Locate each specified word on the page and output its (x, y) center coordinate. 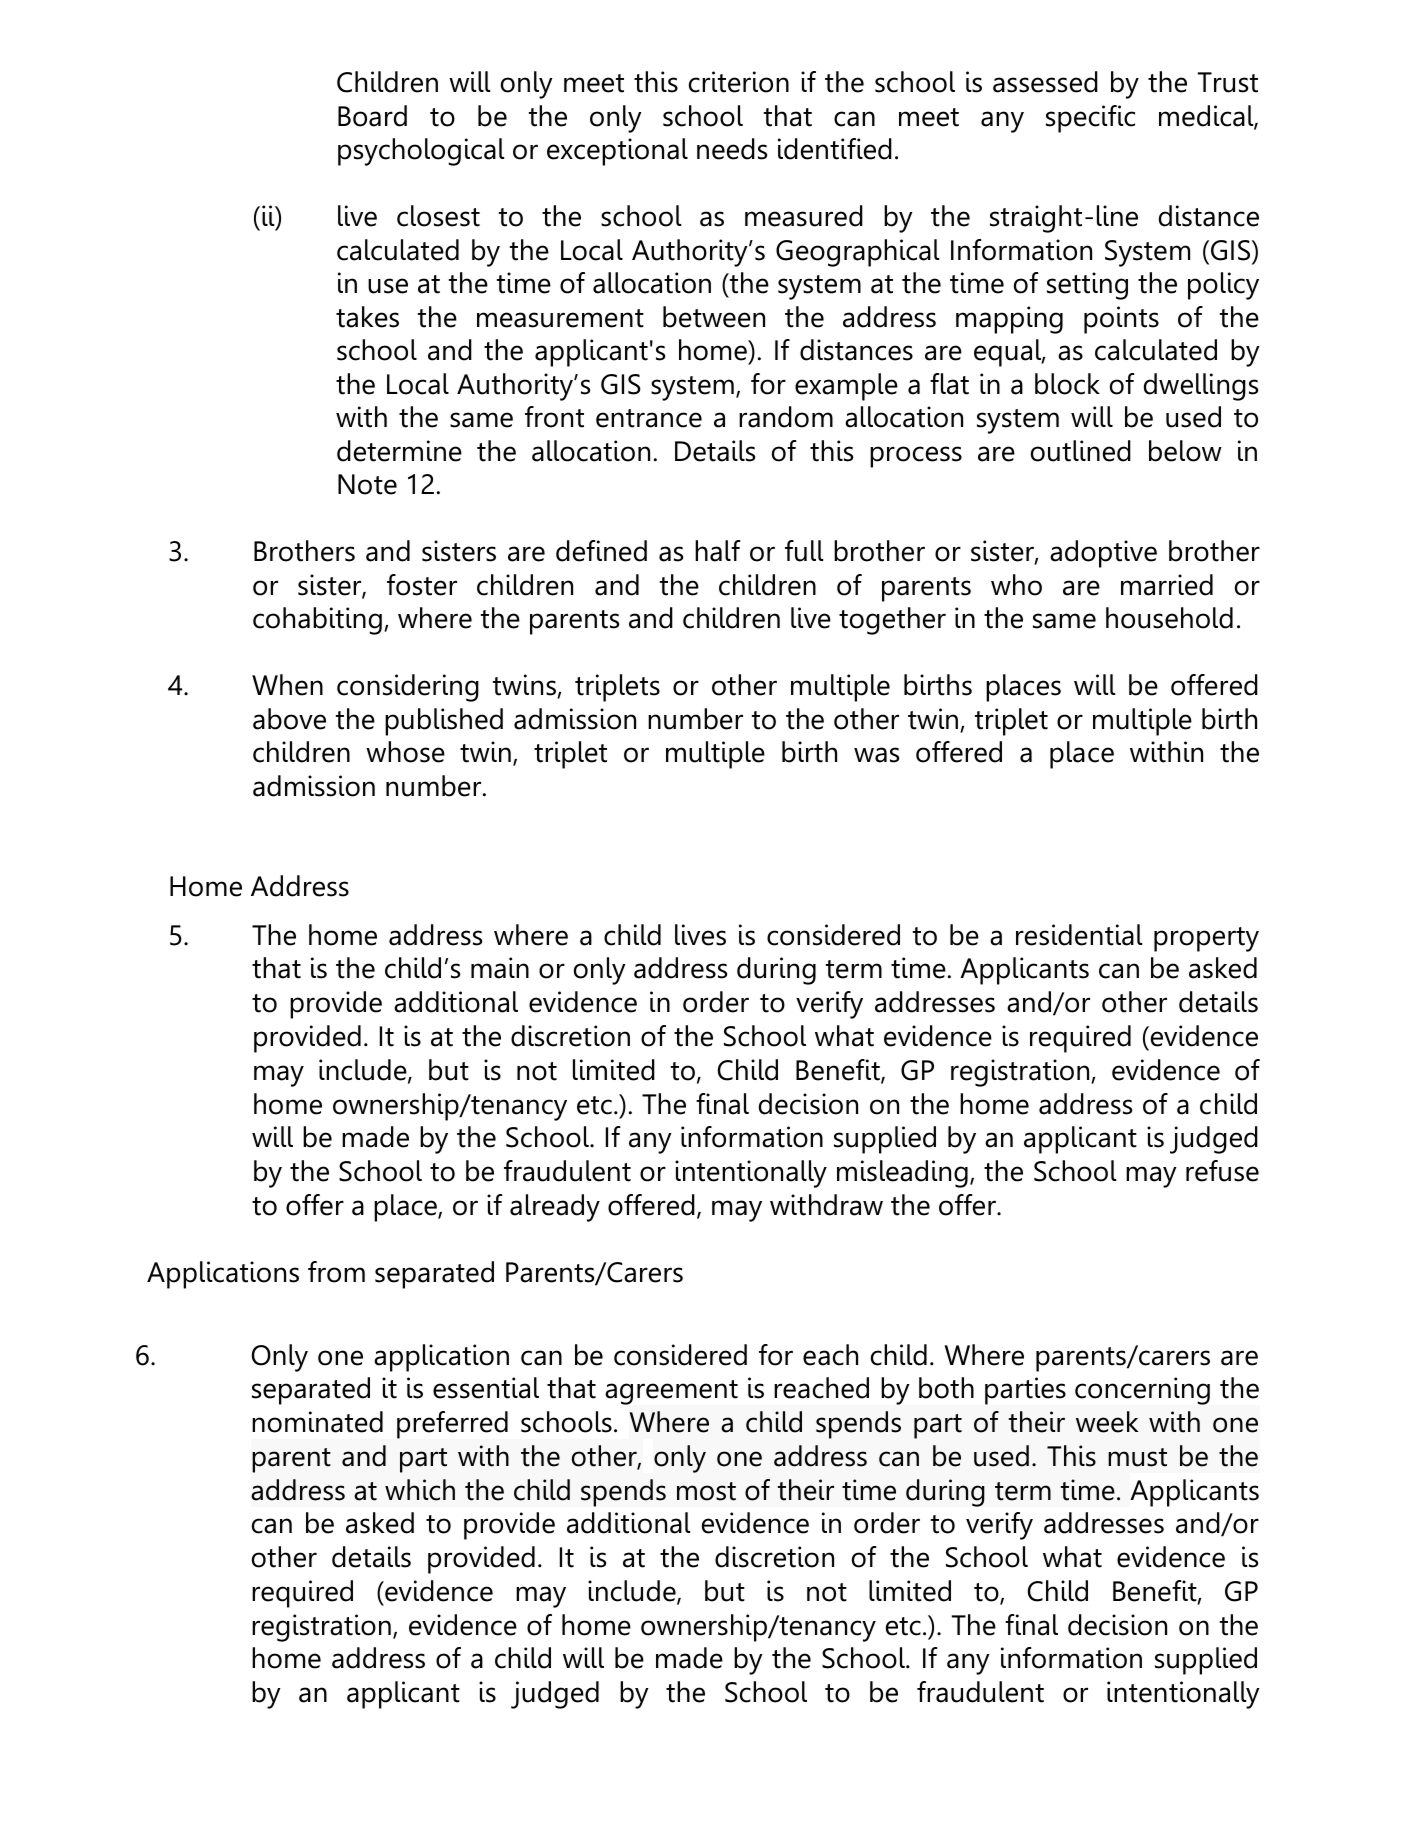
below (1185, 451)
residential (1079, 935)
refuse (1222, 1171)
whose (405, 752)
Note (367, 484)
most (706, 1491)
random (786, 417)
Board (372, 116)
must (1137, 1457)
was (876, 755)
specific (1090, 119)
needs (732, 149)
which (420, 1490)
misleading (902, 1174)
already (555, 1208)
